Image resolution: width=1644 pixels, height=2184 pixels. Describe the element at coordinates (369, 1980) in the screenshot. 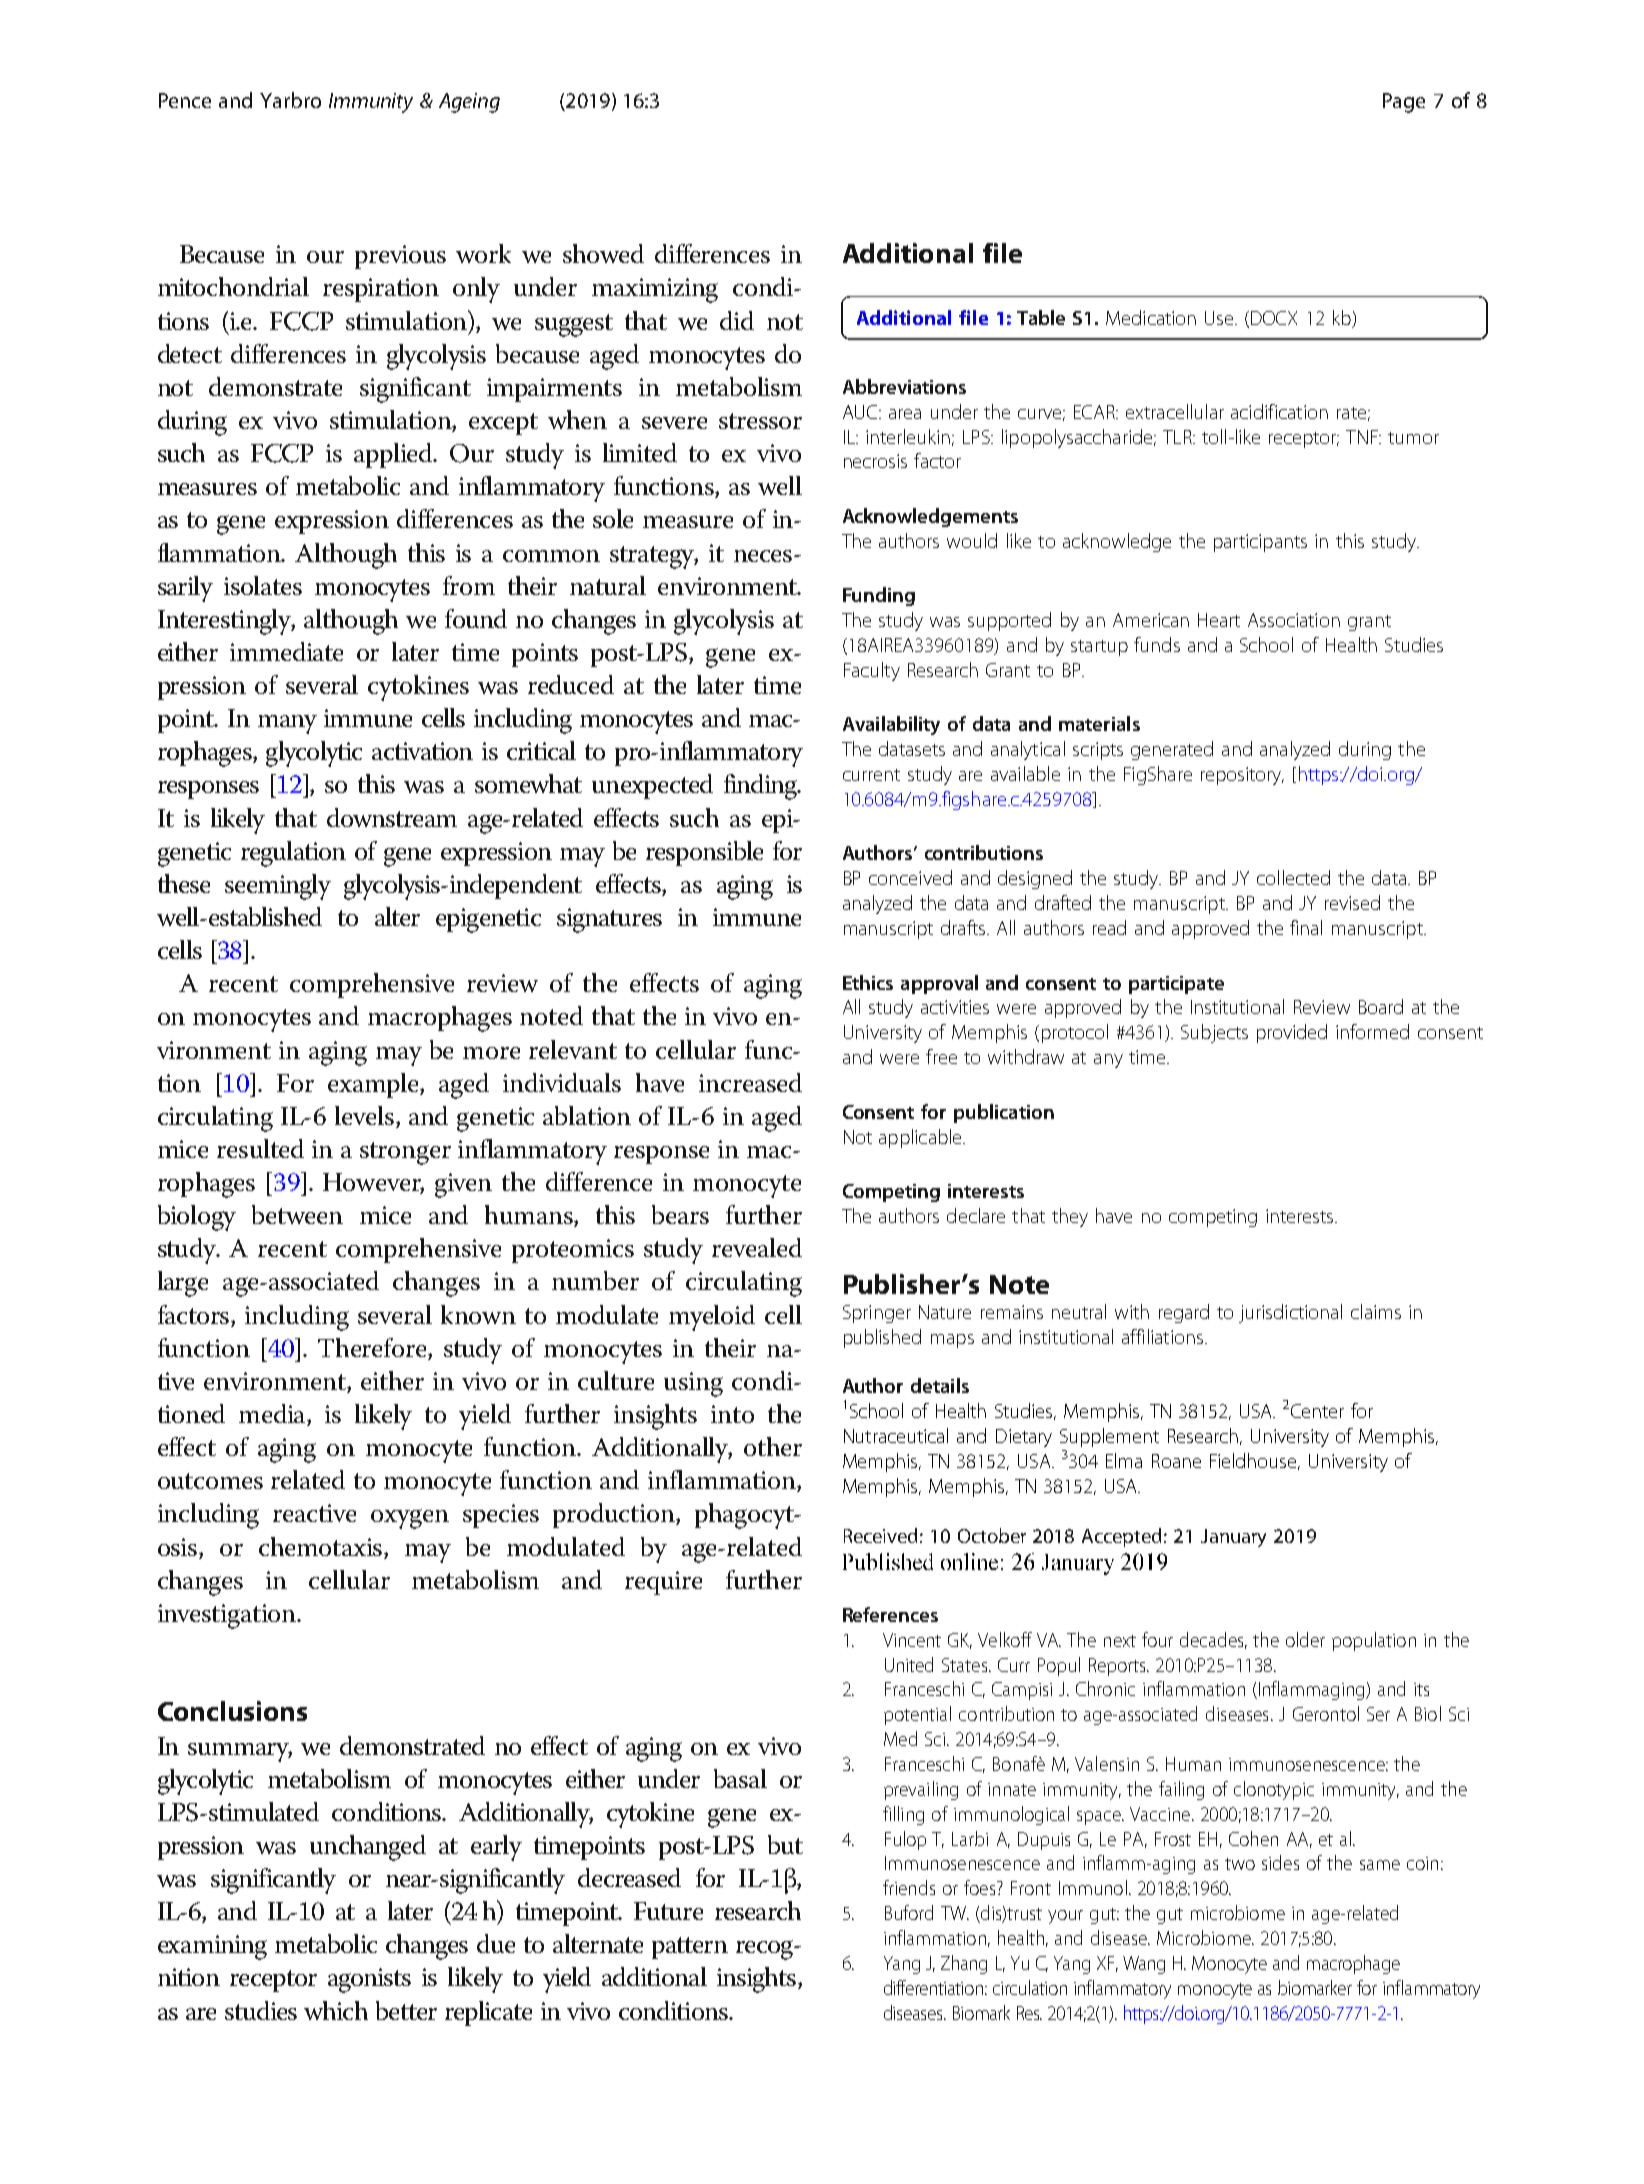

I see `agonists` at that location.
